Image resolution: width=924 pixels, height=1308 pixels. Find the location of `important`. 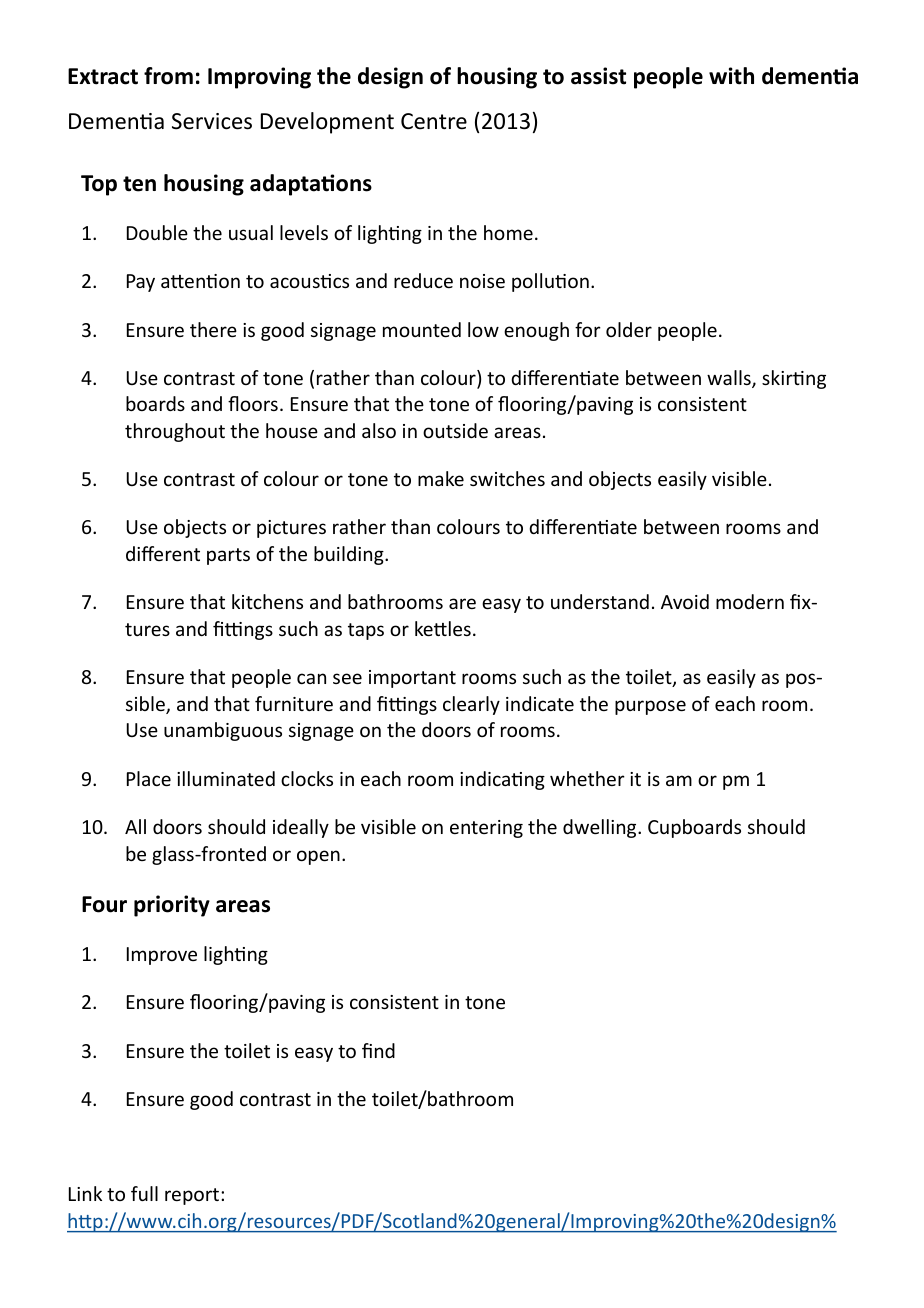

important is located at coordinates (412, 679).
